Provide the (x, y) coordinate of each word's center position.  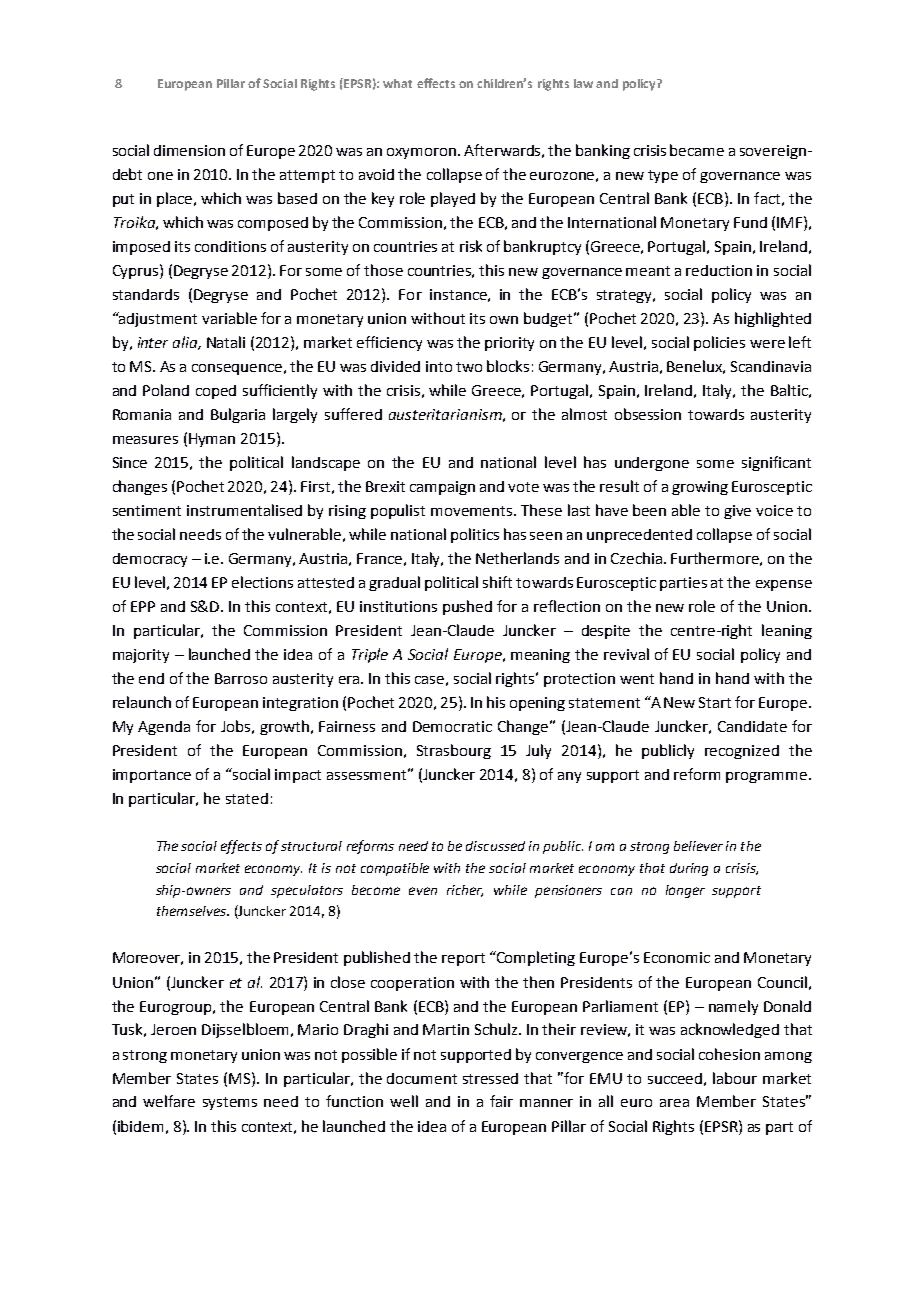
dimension (189, 150)
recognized (742, 752)
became (697, 150)
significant (776, 463)
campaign (442, 488)
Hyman (212, 440)
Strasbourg (454, 751)
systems (230, 1103)
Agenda (164, 728)
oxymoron (423, 153)
